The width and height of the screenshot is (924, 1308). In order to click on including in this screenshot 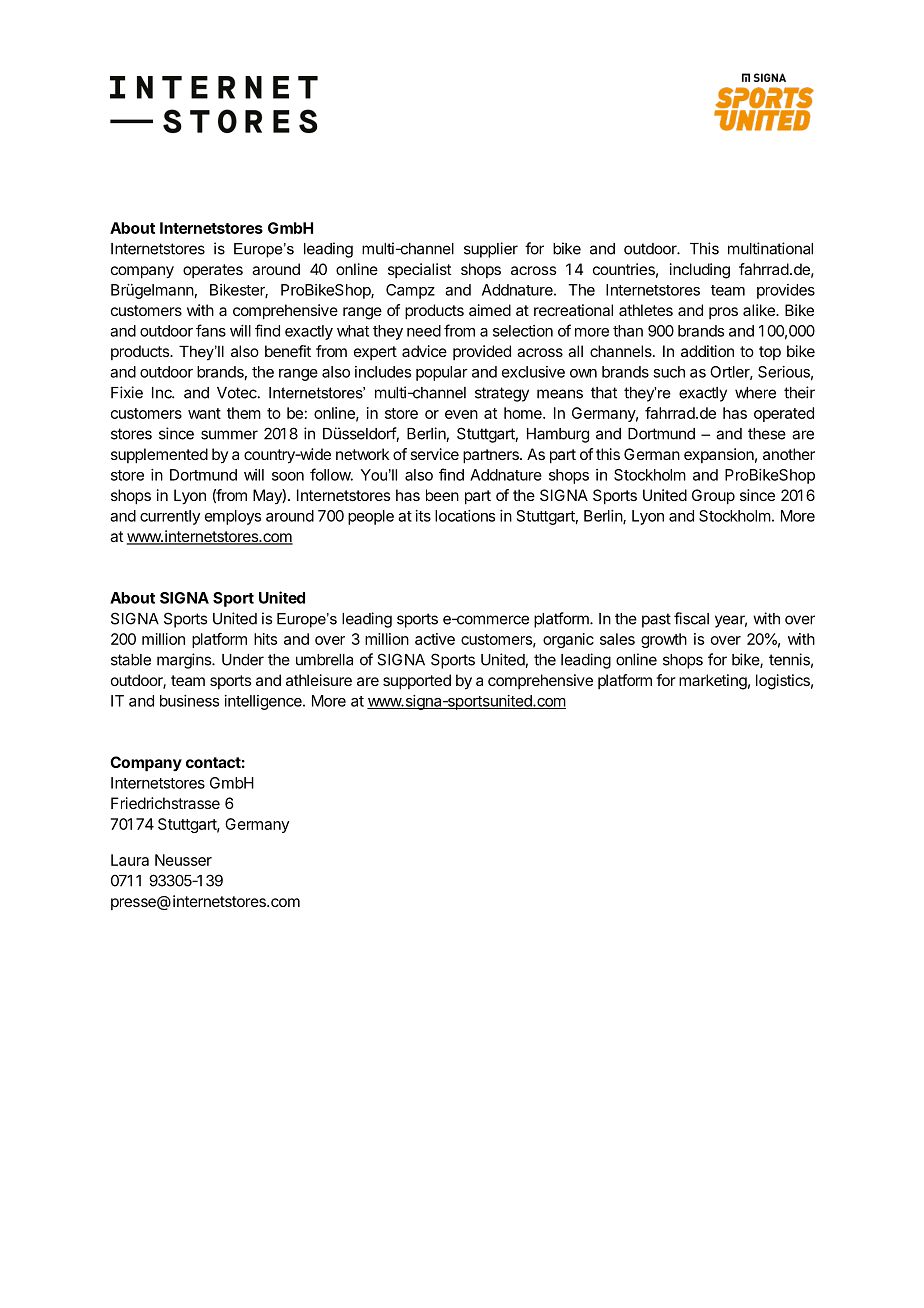, I will do `click(700, 271)`.
